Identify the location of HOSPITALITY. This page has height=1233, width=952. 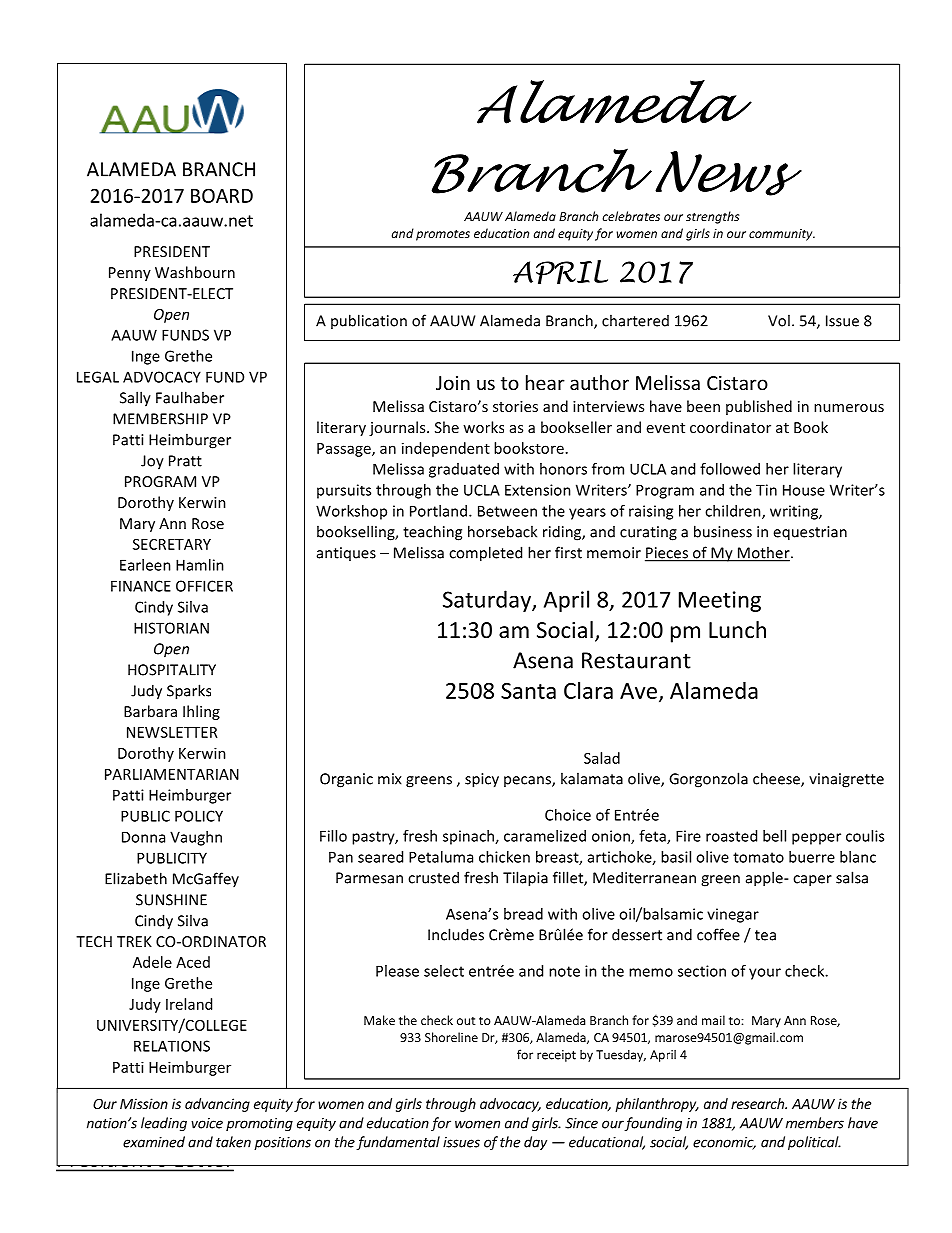
(172, 670).
